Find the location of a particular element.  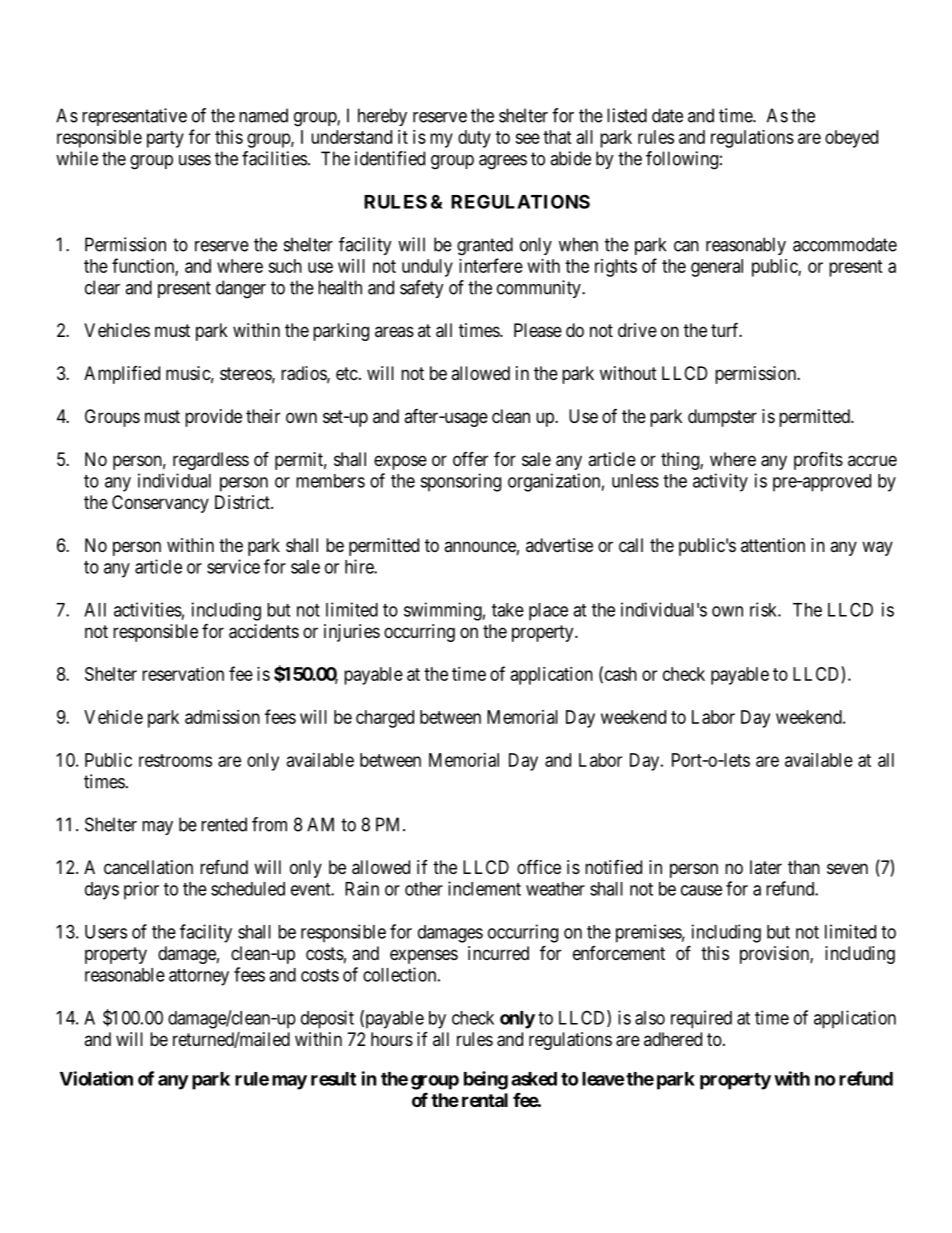

attention is located at coordinates (773, 545).
